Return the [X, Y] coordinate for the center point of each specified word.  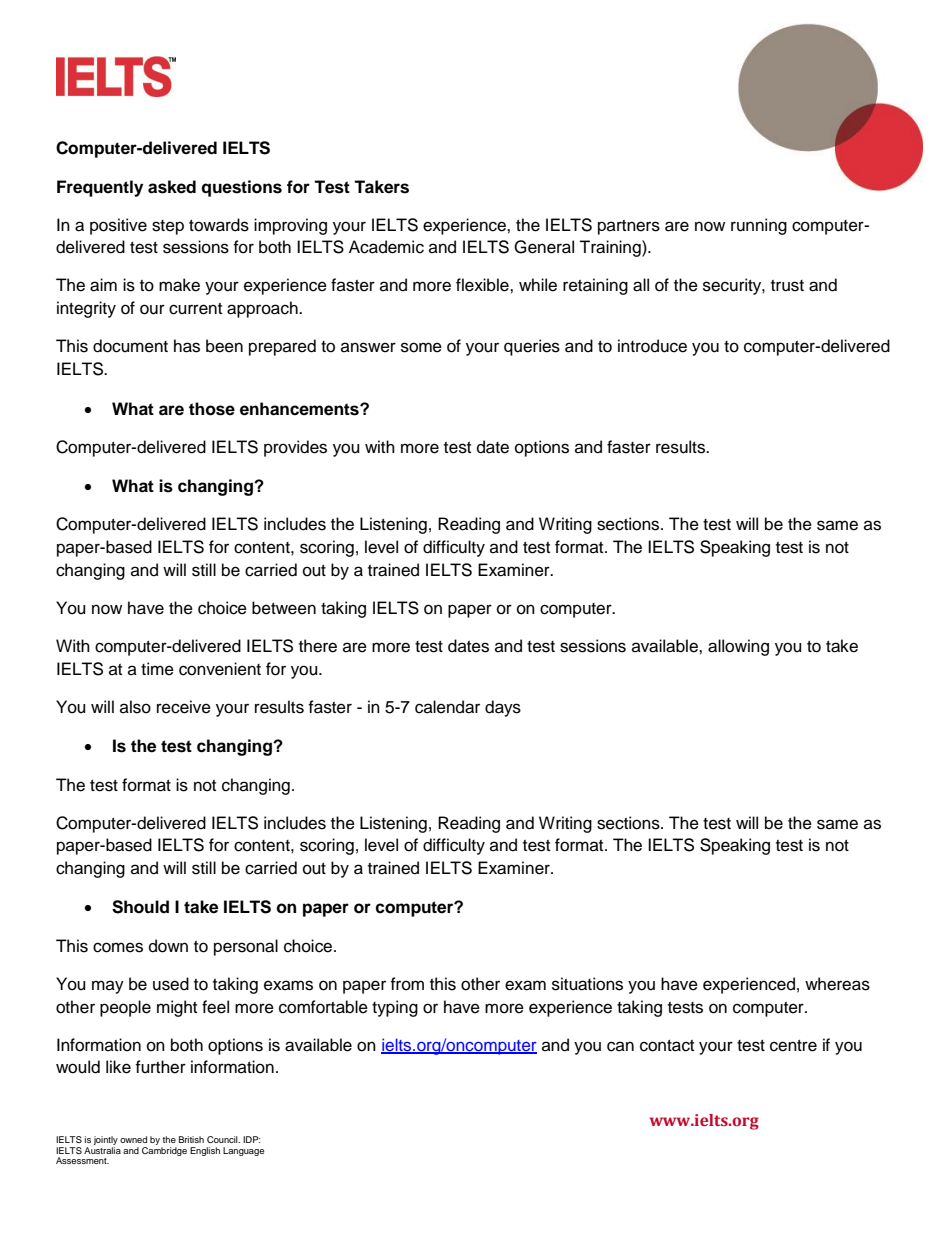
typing [395, 1008]
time [157, 669]
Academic [386, 247]
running [759, 226]
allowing [738, 647]
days [503, 708]
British [191, 1139]
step [168, 227]
